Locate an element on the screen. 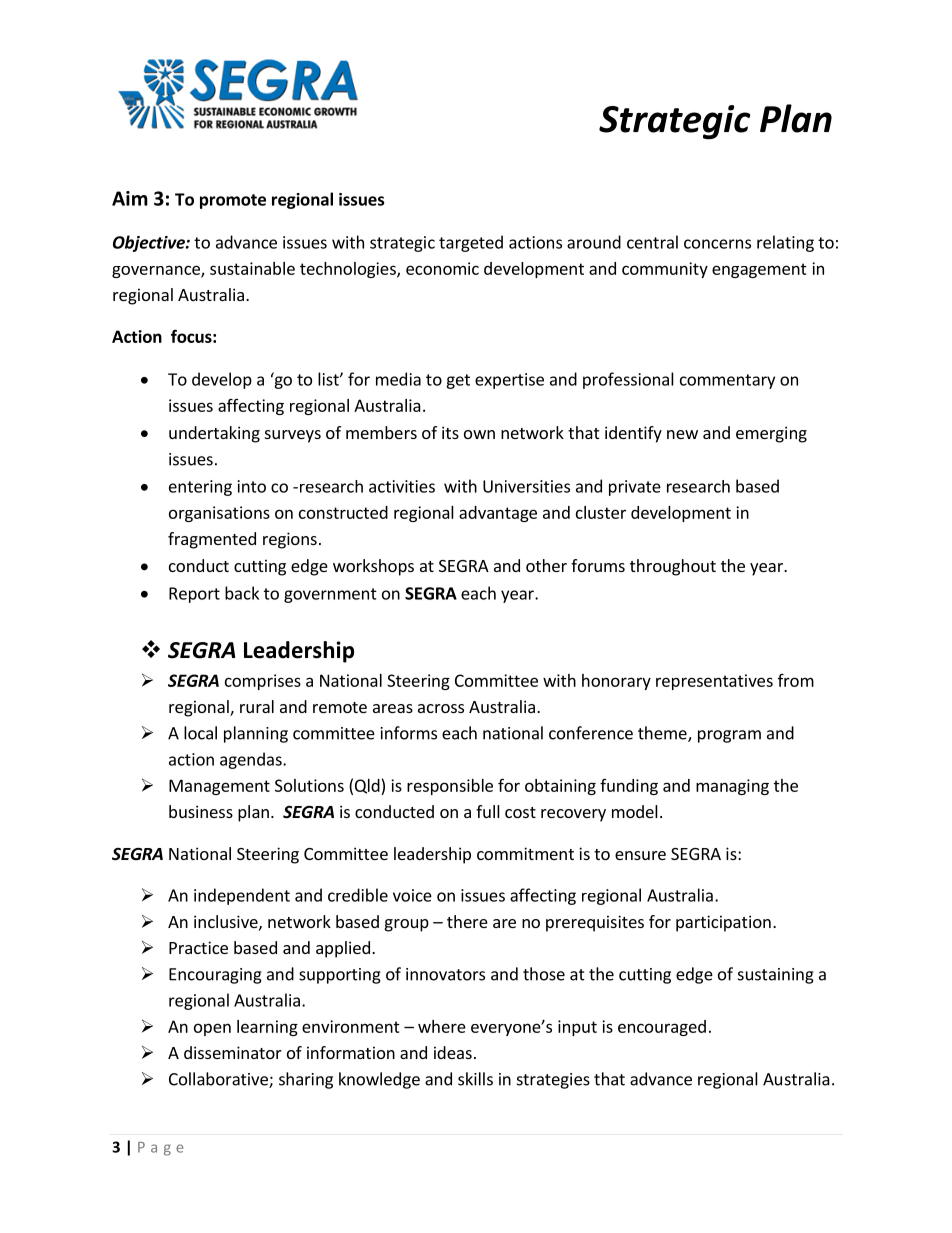 Image resolution: width=952 pixels, height=1233 pixels. targeted is located at coordinates (471, 243).
